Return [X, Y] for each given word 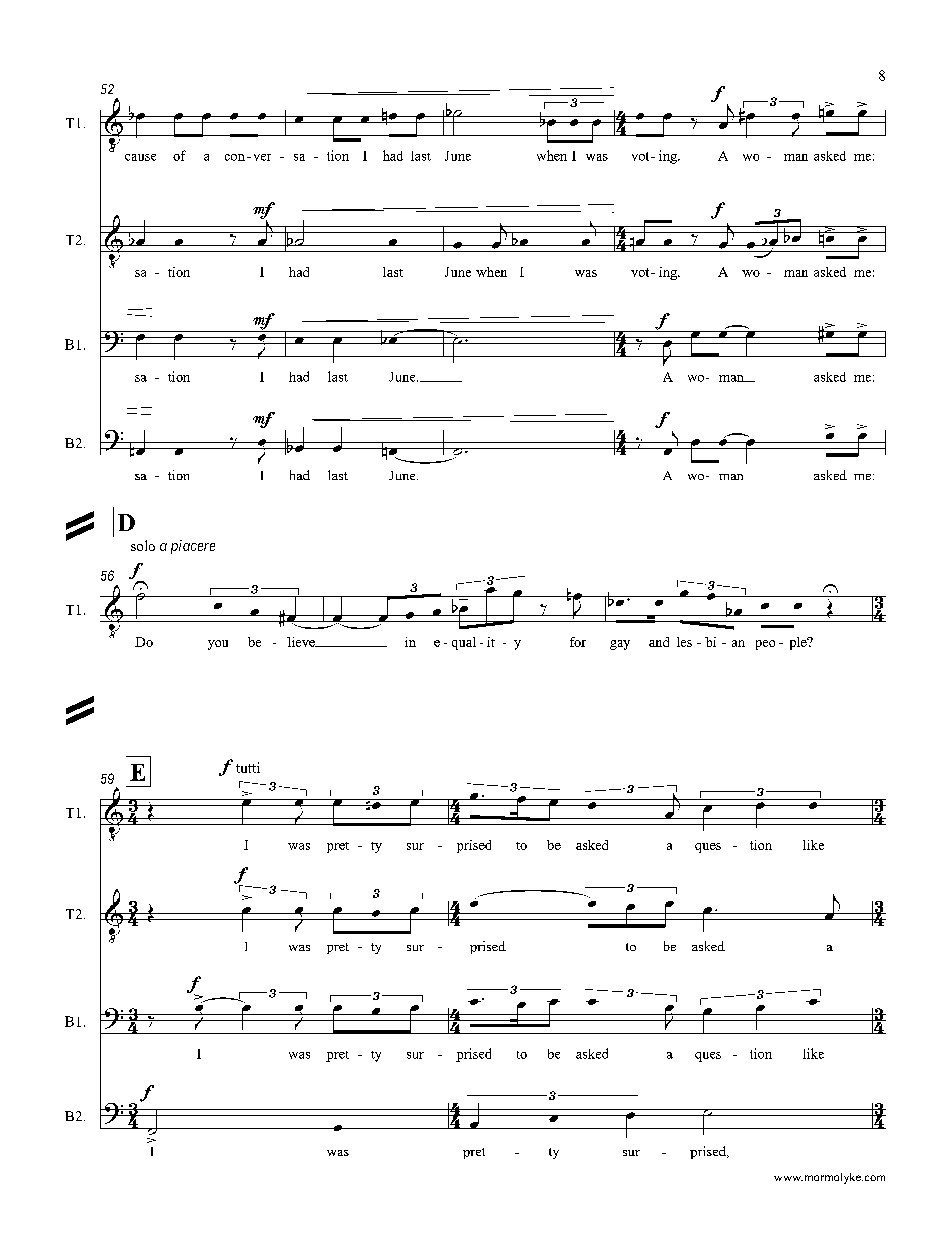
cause [140, 157]
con [235, 157]
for [578, 642]
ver [262, 157]
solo [143, 545]
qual [464, 643]
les [684, 642]
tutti [248, 767]
